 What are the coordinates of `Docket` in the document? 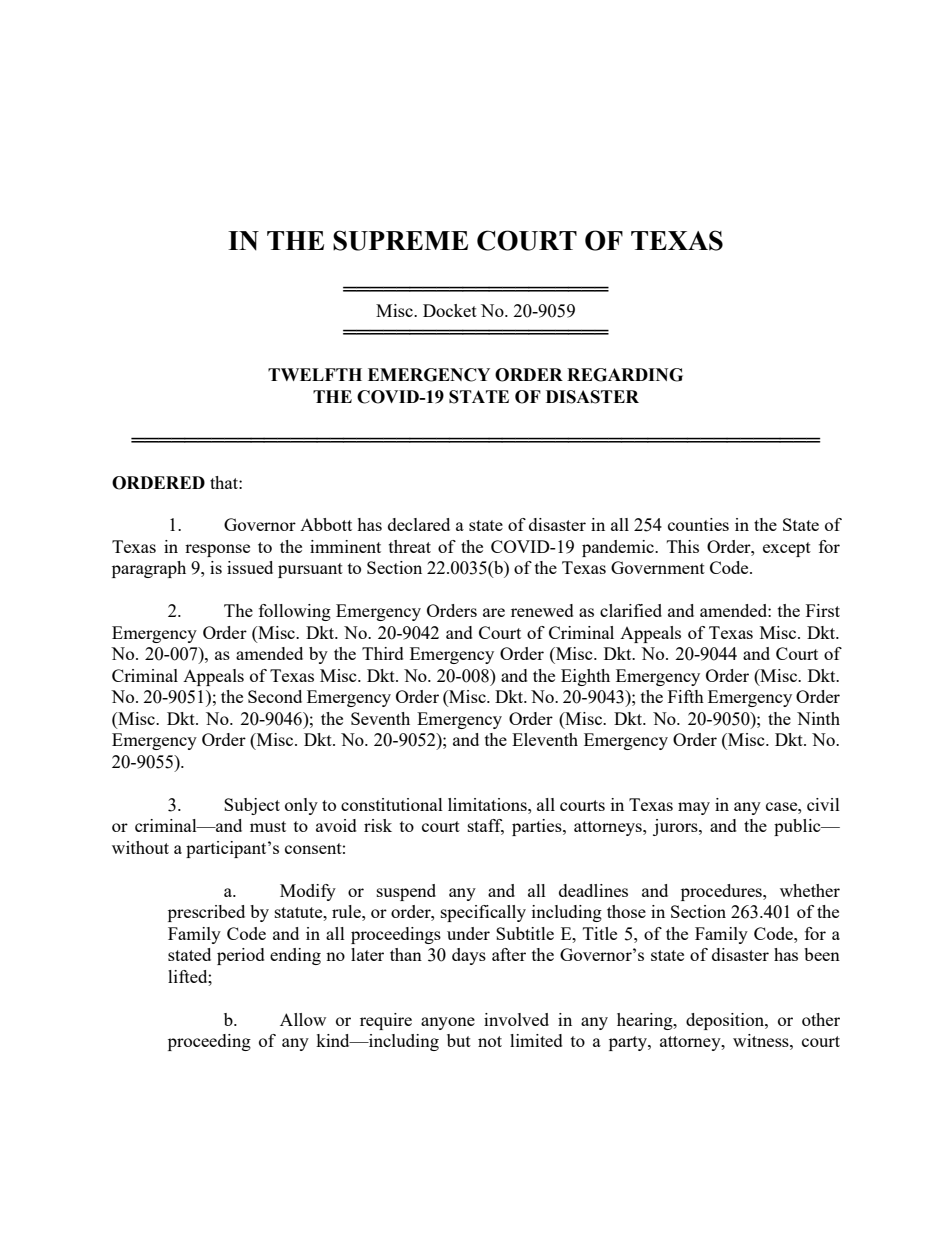 It's located at (450, 310).
